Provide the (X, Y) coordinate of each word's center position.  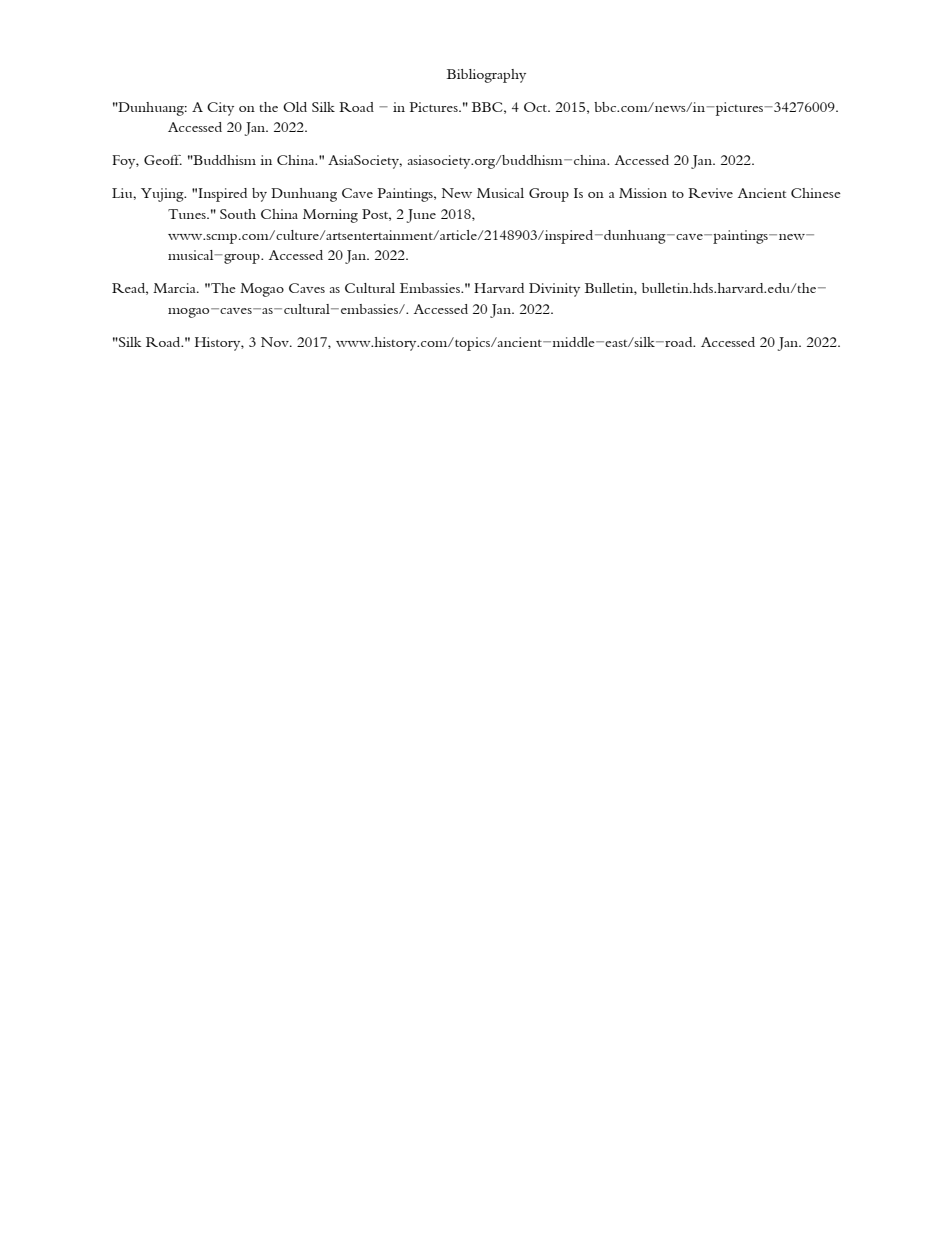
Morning (330, 216)
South (238, 214)
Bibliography (486, 76)
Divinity (554, 290)
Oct (537, 107)
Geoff (163, 160)
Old (295, 107)
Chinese (816, 193)
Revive (710, 193)
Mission (643, 193)
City (220, 109)
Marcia (175, 288)
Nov (276, 342)
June (421, 216)
